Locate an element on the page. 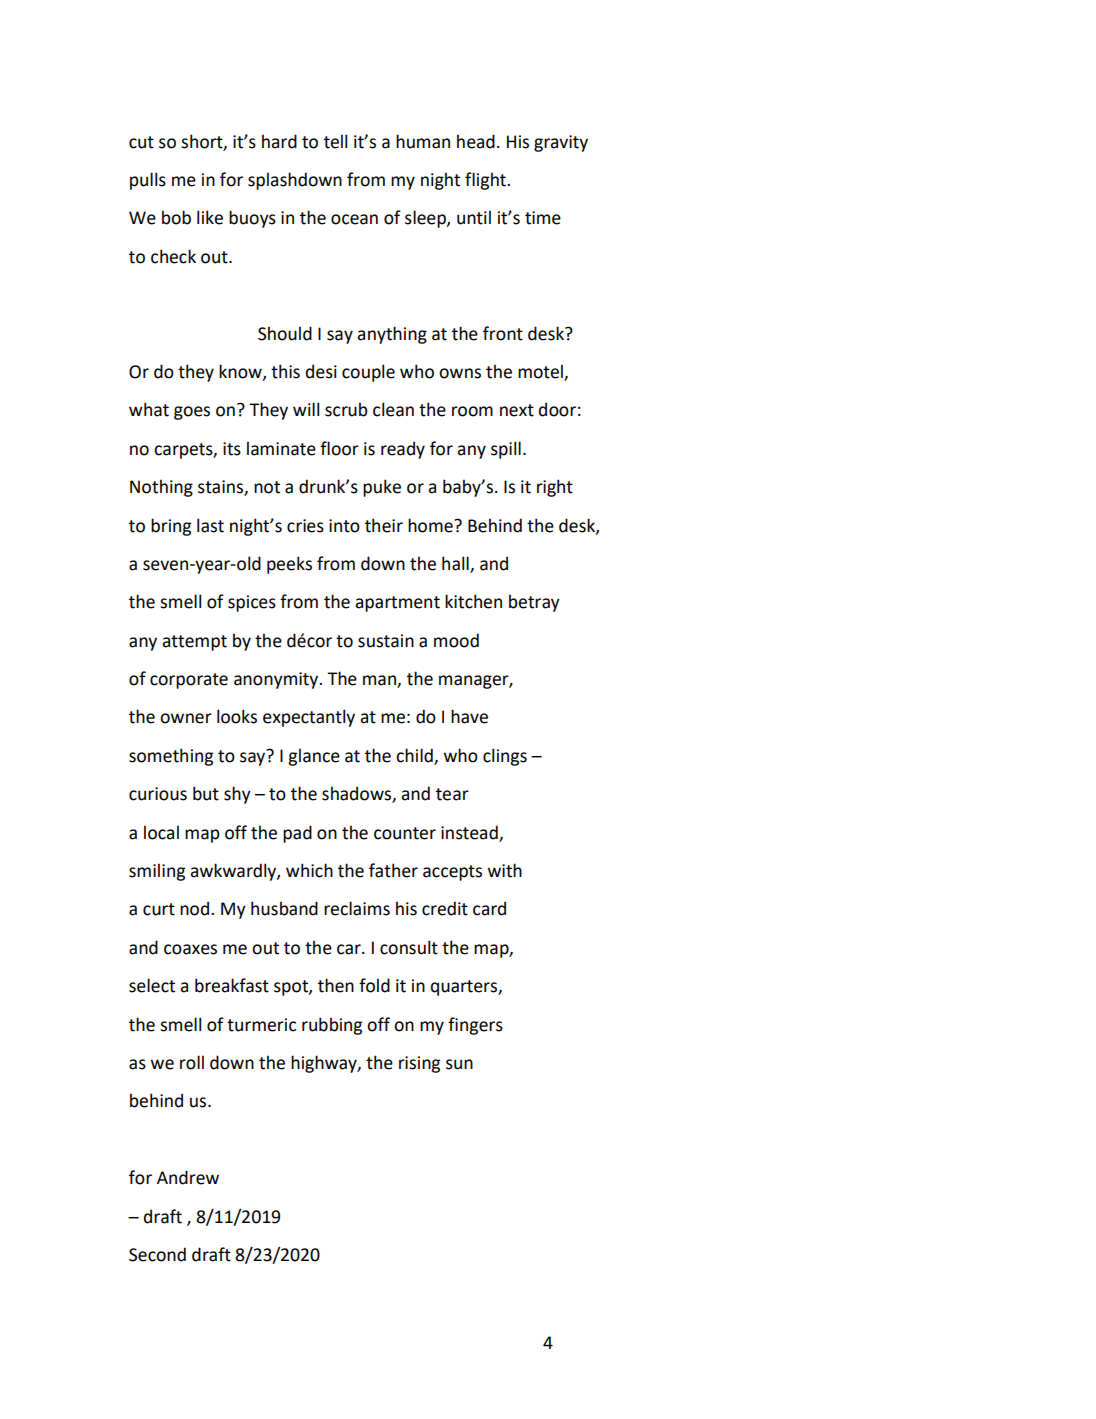  roll is located at coordinates (192, 1062).
